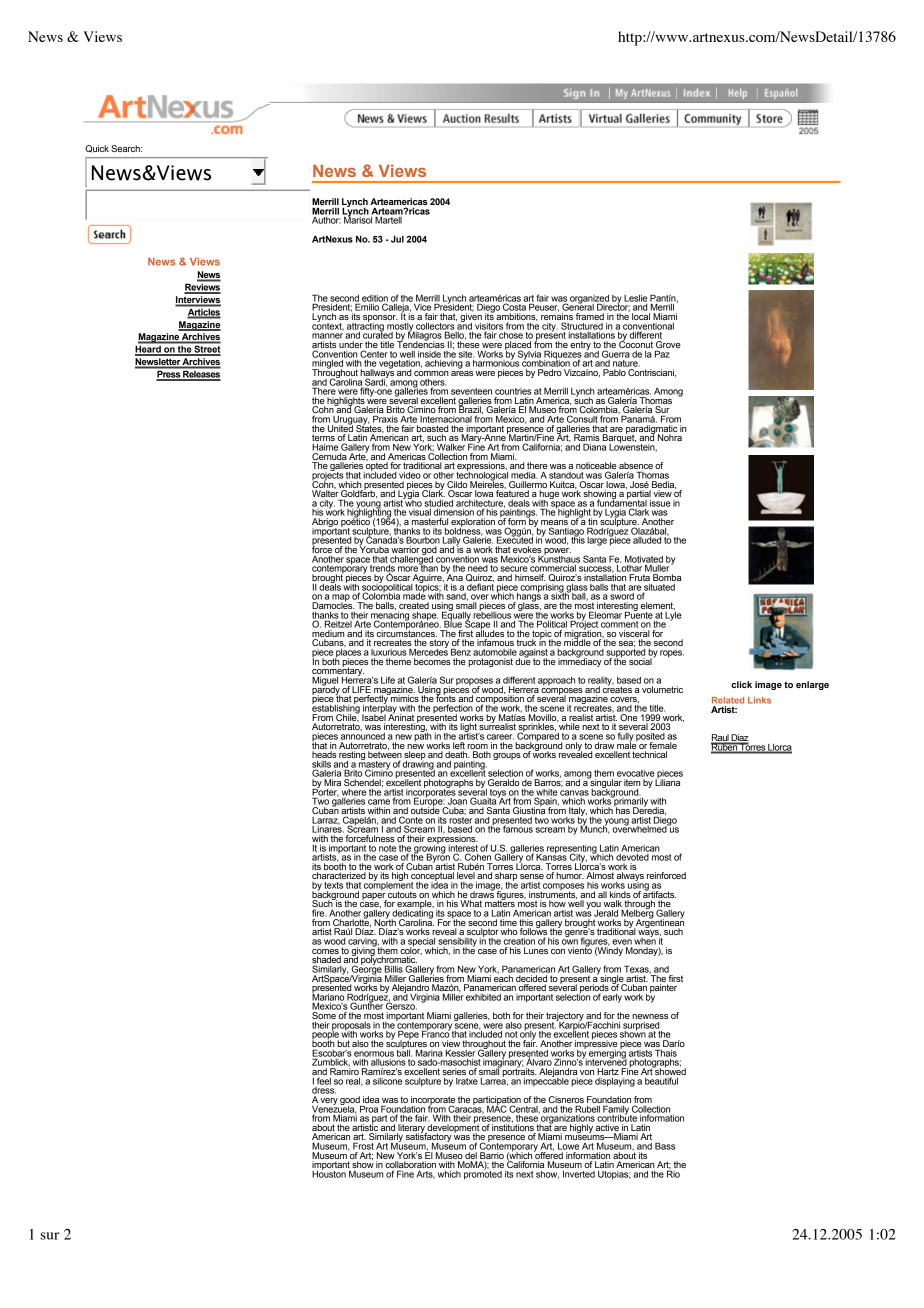  Describe the element at coordinates (397, 239) in the image. I see `Jul` at that location.
